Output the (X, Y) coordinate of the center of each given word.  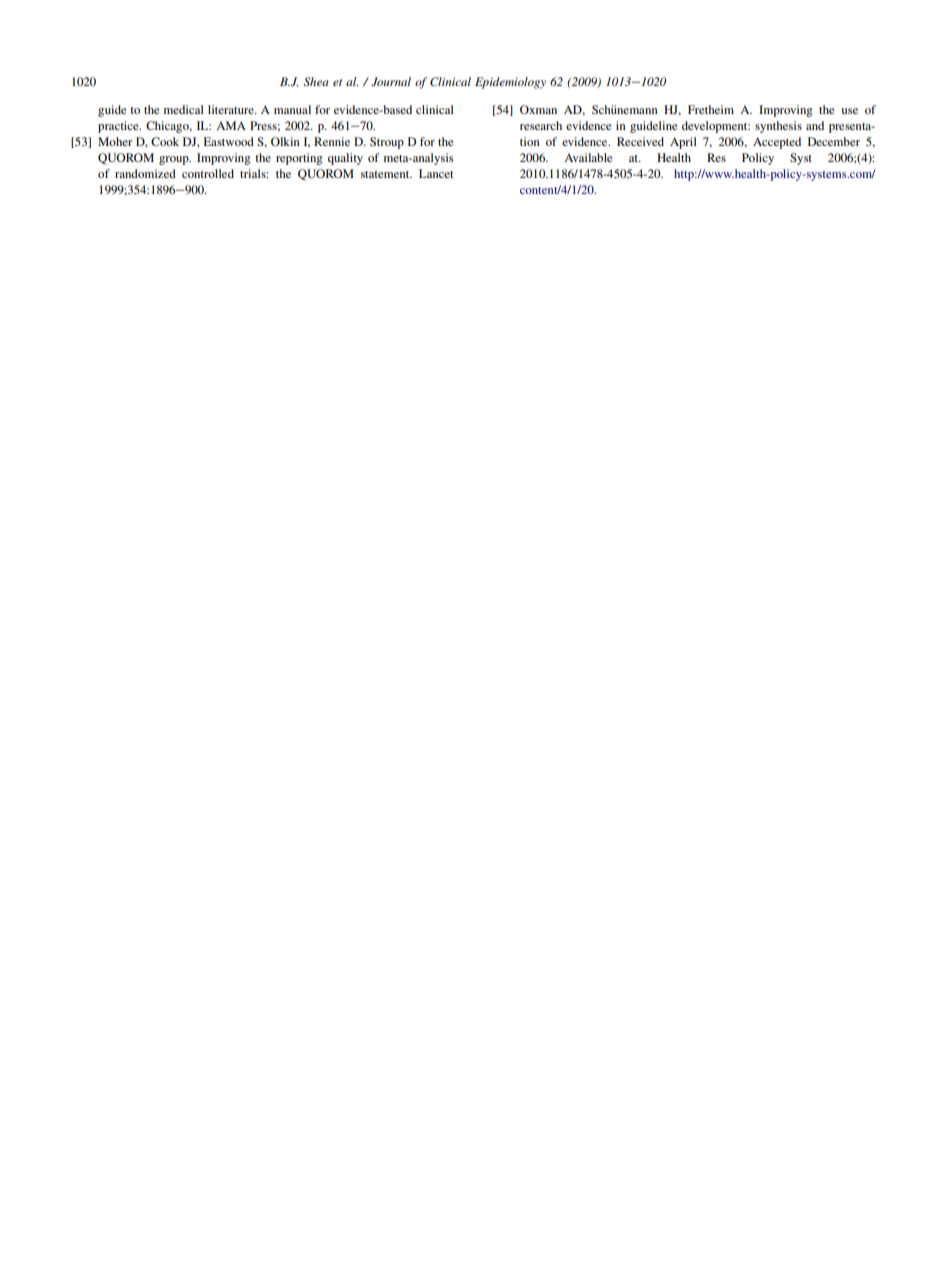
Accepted (777, 143)
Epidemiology (510, 83)
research (541, 125)
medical (184, 109)
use (849, 111)
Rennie (332, 141)
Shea (316, 81)
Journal (391, 81)
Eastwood (229, 141)
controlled (208, 173)
